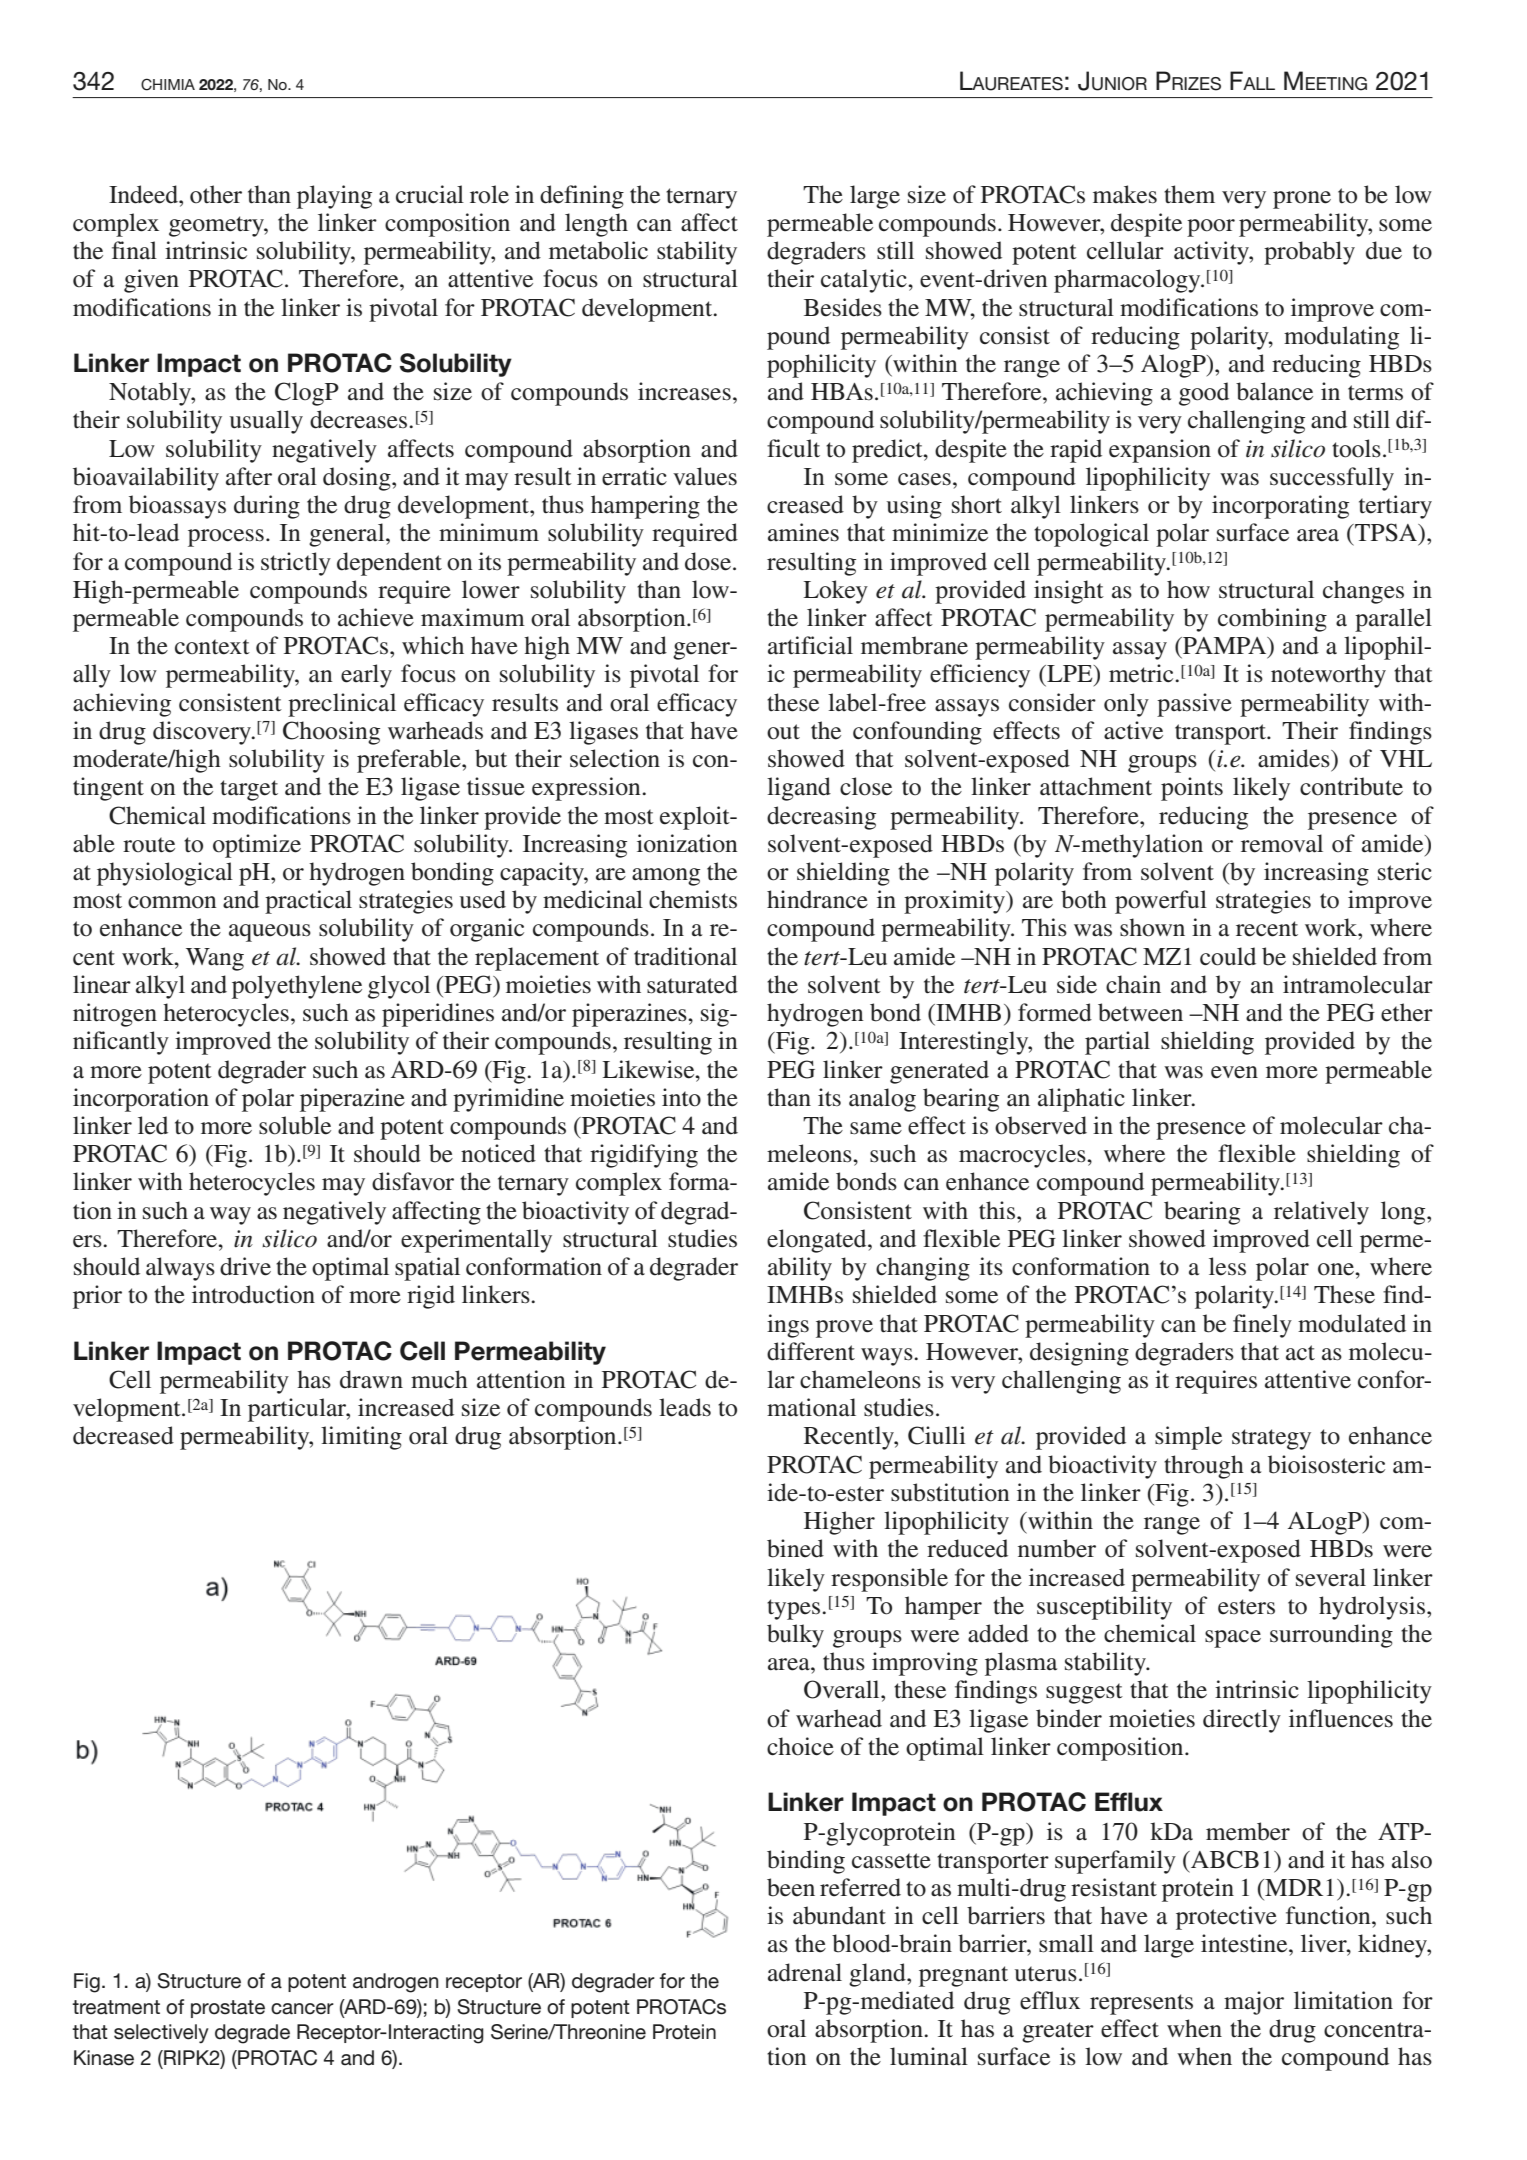  Describe the element at coordinates (216, 194) in the screenshot. I see `other` at that location.
